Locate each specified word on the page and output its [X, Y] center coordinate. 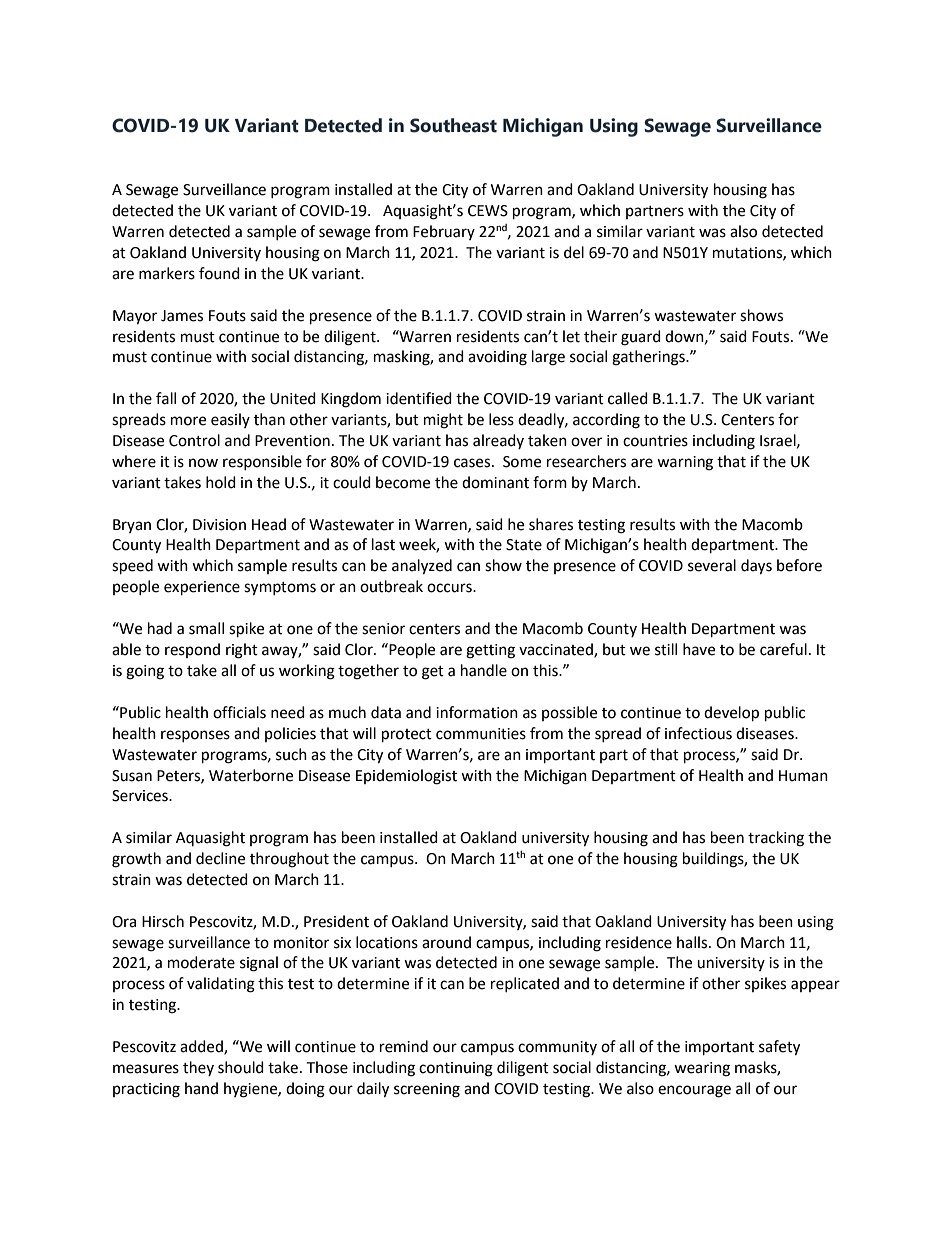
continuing [456, 1069]
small [206, 628]
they [198, 1068]
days [756, 567]
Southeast [453, 125]
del [574, 252]
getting [490, 651]
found [219, 273]
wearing [702, 1069]
